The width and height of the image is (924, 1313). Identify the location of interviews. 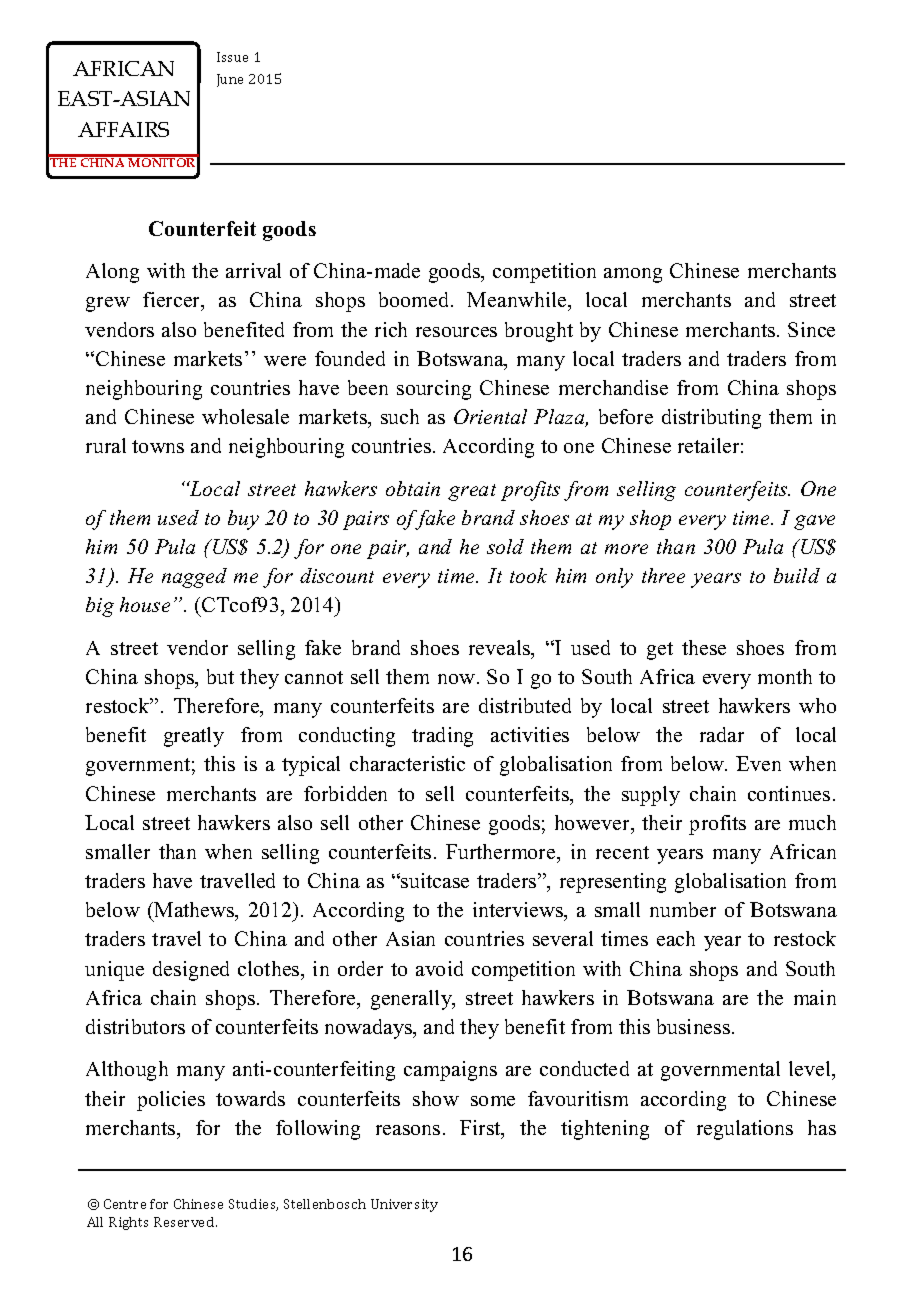
(519, 909).
